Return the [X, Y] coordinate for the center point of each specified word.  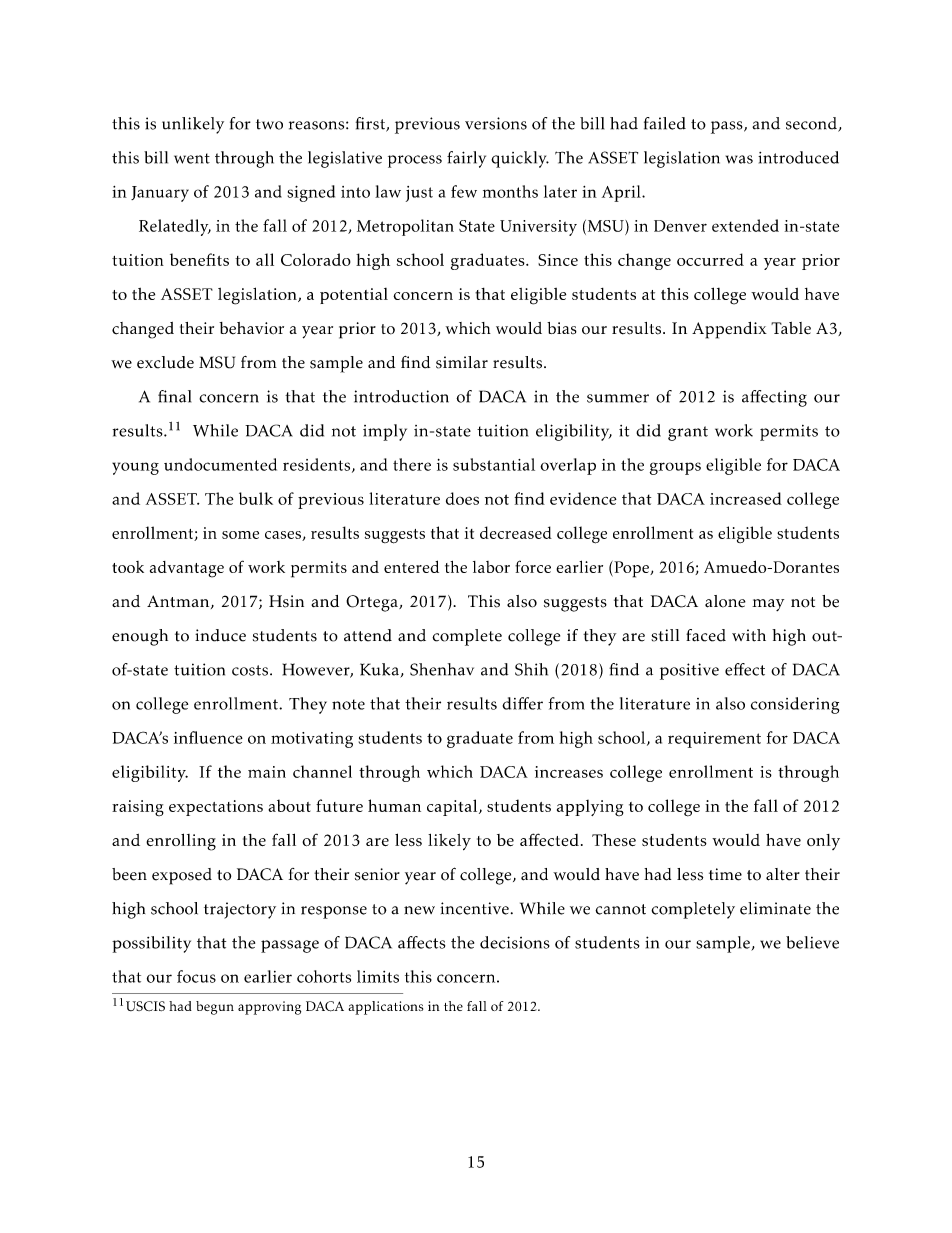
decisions [515, 942]
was [739, 159]
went [192, 158]
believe [812, 942]
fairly [466, 159]
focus [196, 976]
